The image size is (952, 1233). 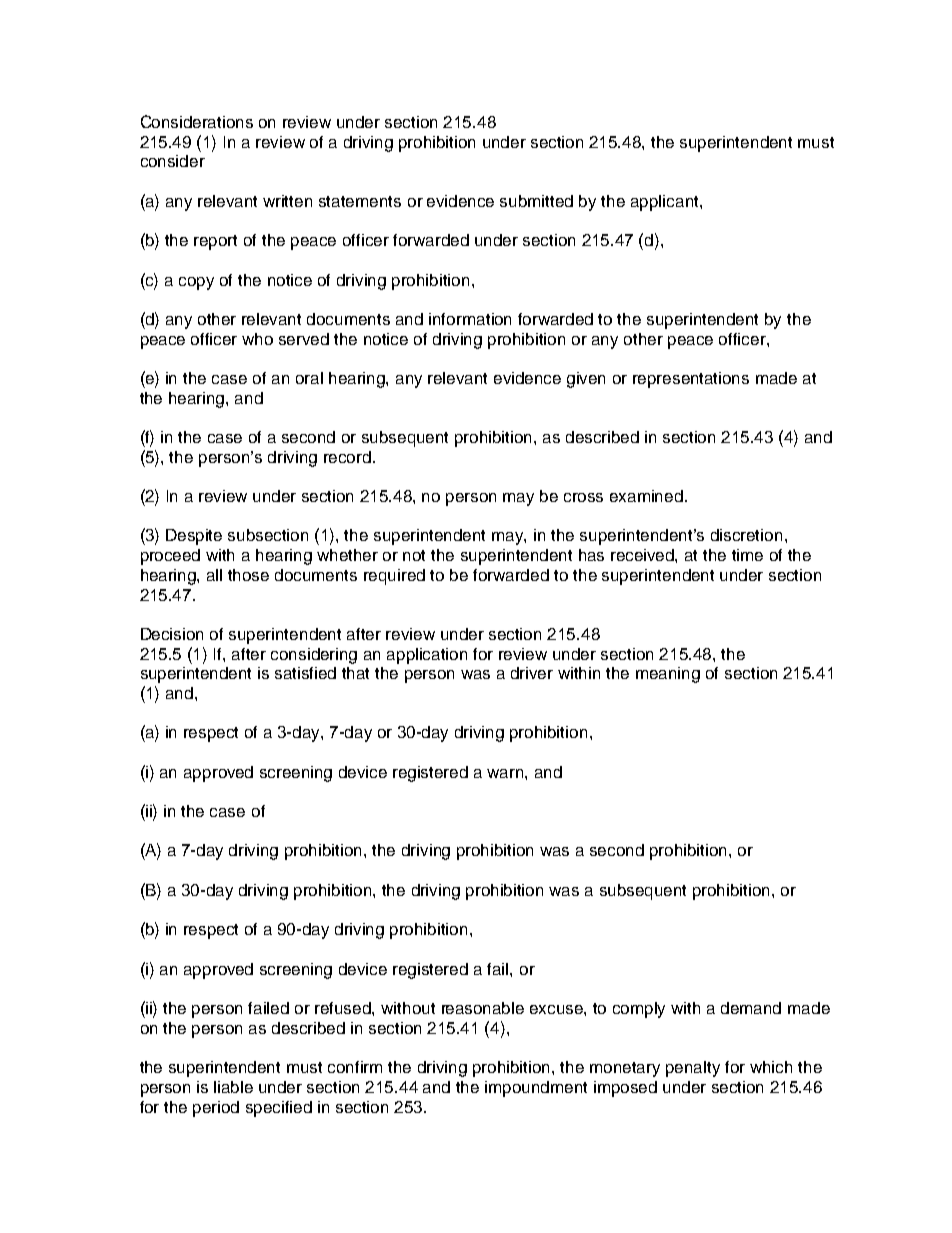 I want to click on reasonable, so click(x=483, y=1008).
